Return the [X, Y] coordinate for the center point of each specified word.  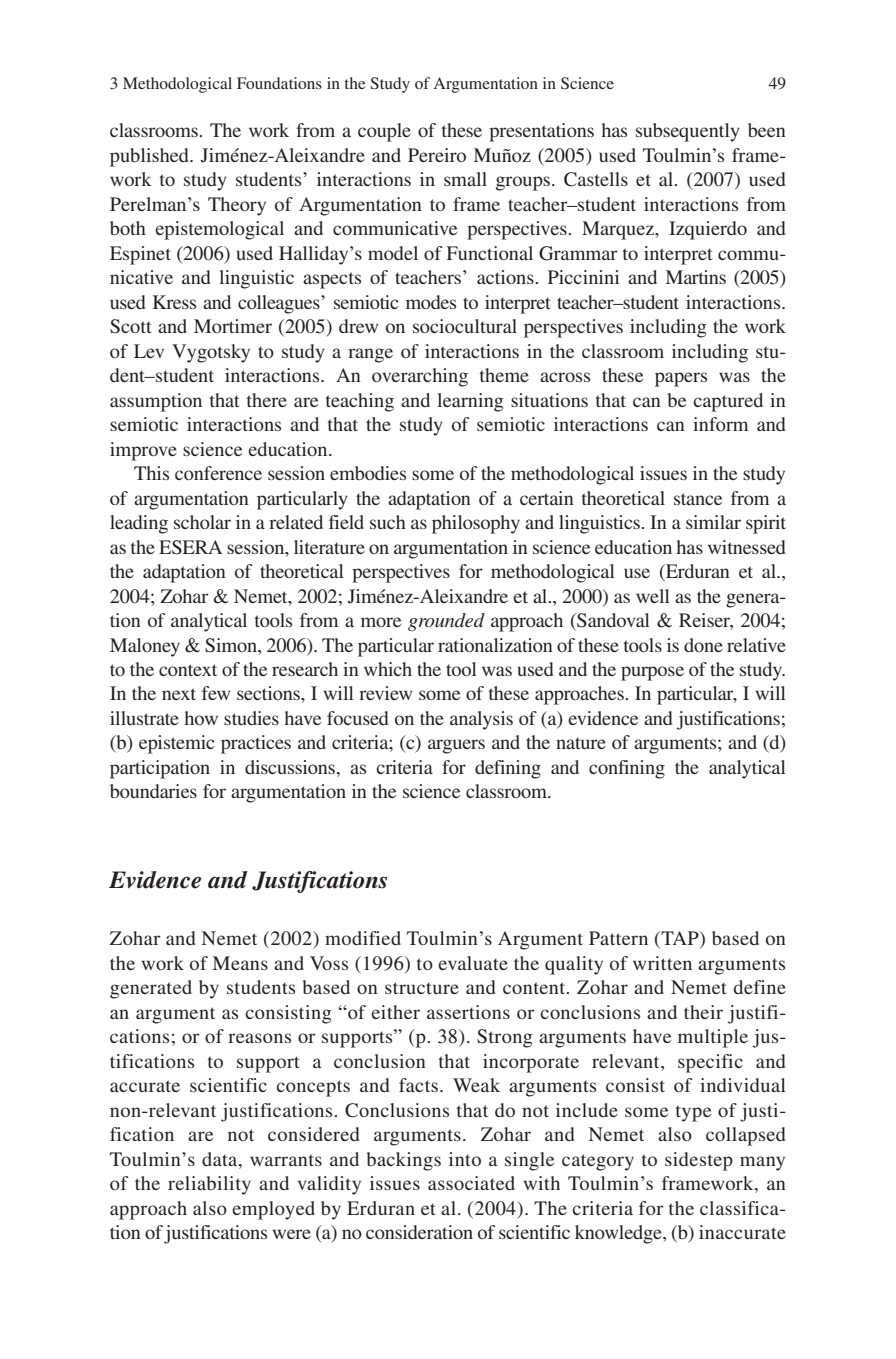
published [150, 157]
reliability [209, 1185]
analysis [481, 720]
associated [471, 1183]
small [465, 179]
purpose [652, 673]
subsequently [688, 132]
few [216, 693]
